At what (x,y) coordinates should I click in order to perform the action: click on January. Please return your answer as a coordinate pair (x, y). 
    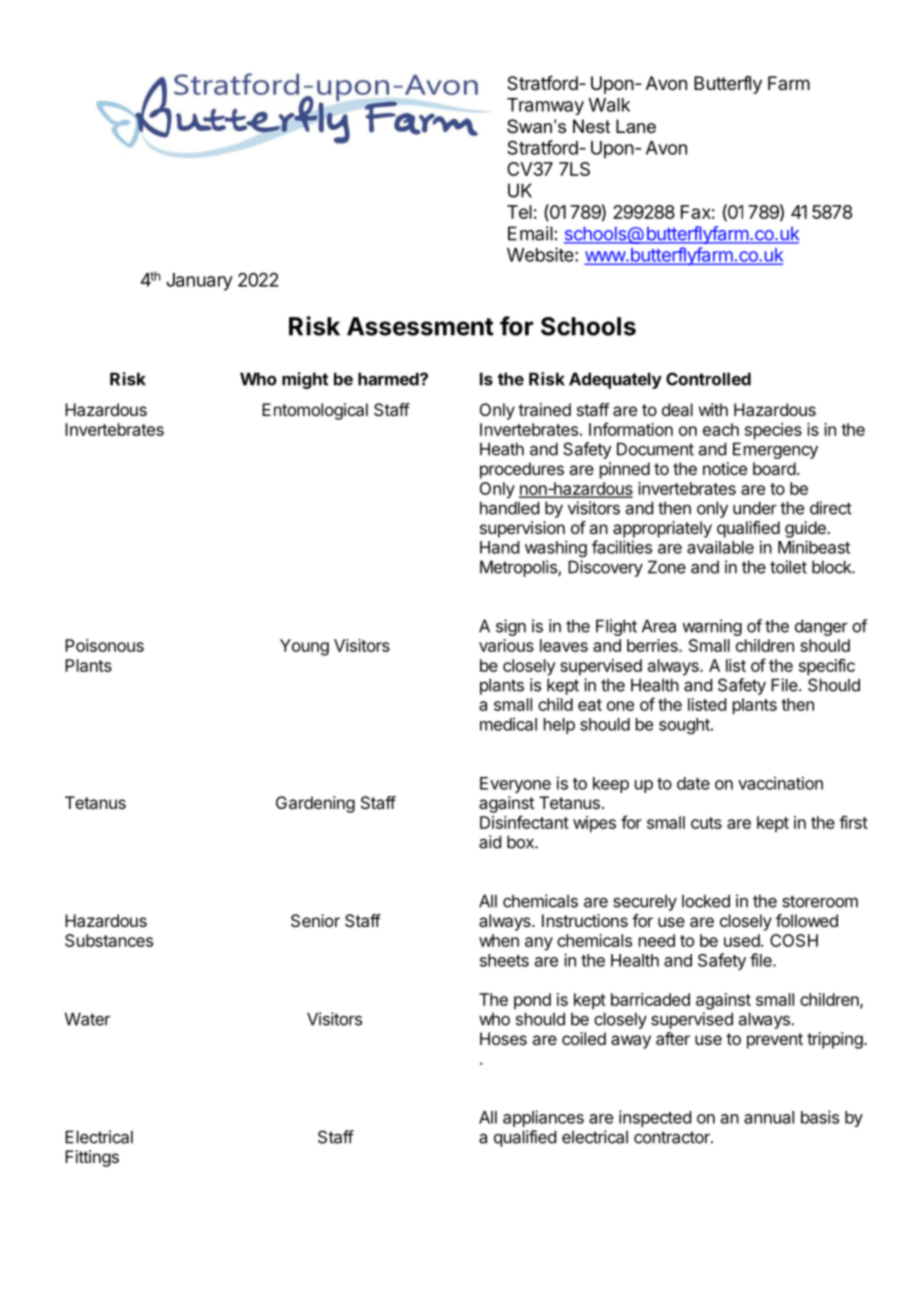
    Looking at the image, I should click on (199, 282).
